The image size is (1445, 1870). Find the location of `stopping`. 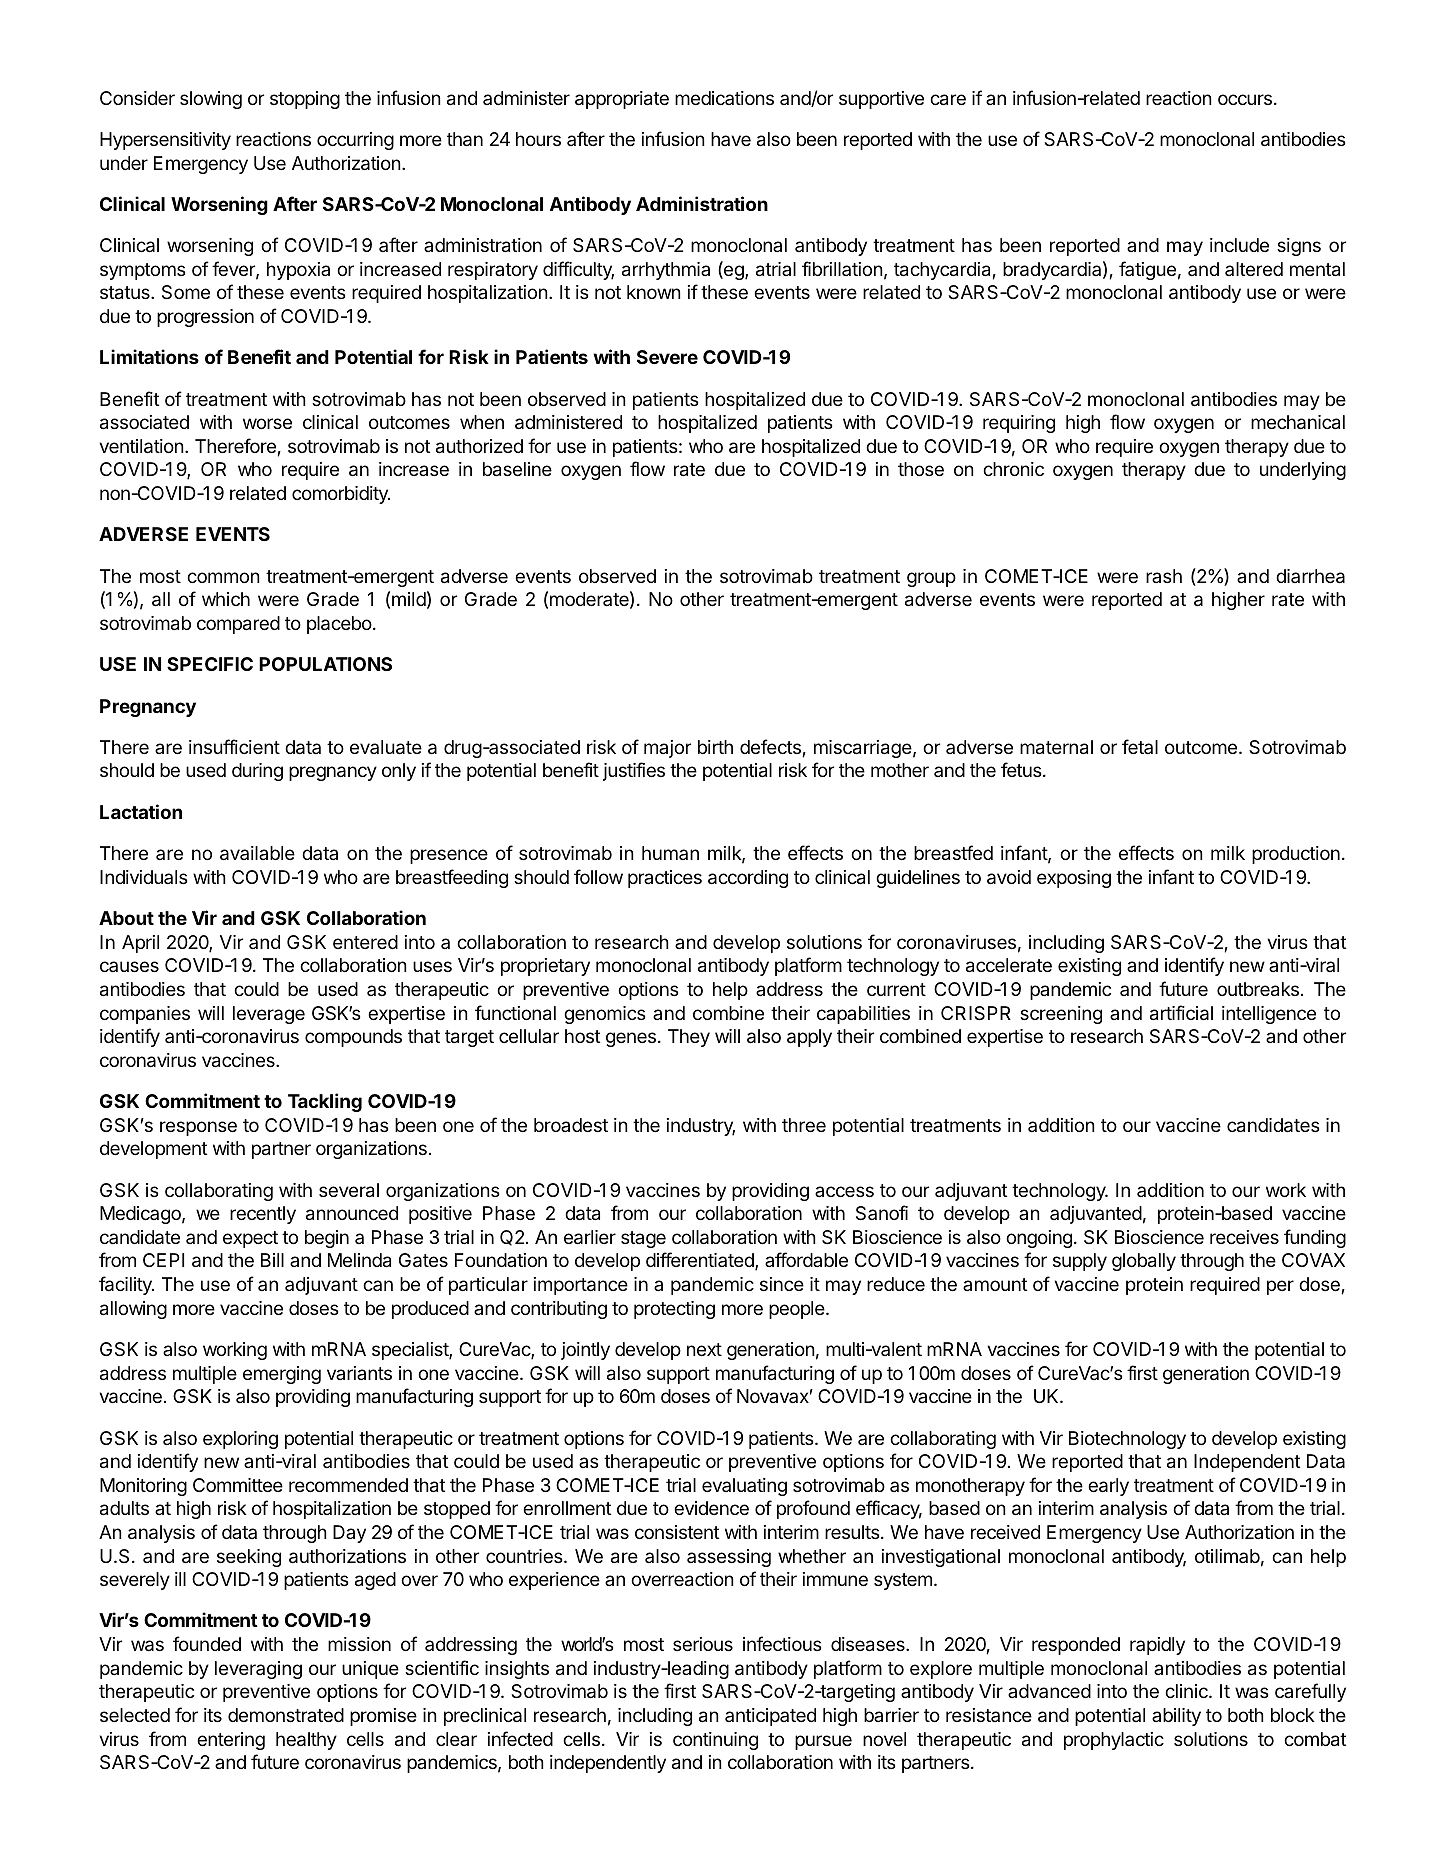

stopping is located at coordinates (305, 100).
